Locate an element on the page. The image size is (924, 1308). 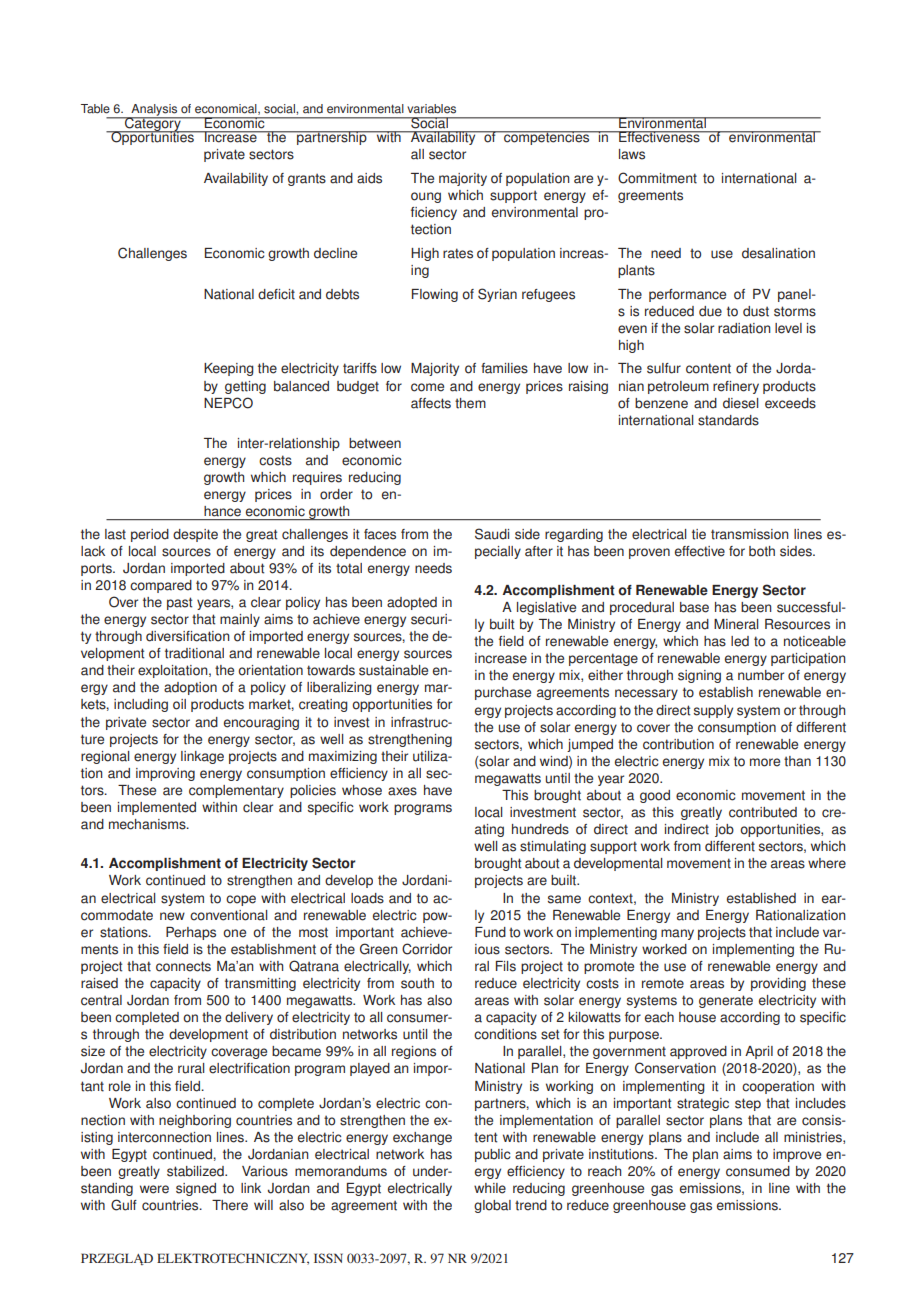
compared is located at coordinates (161, 586).
